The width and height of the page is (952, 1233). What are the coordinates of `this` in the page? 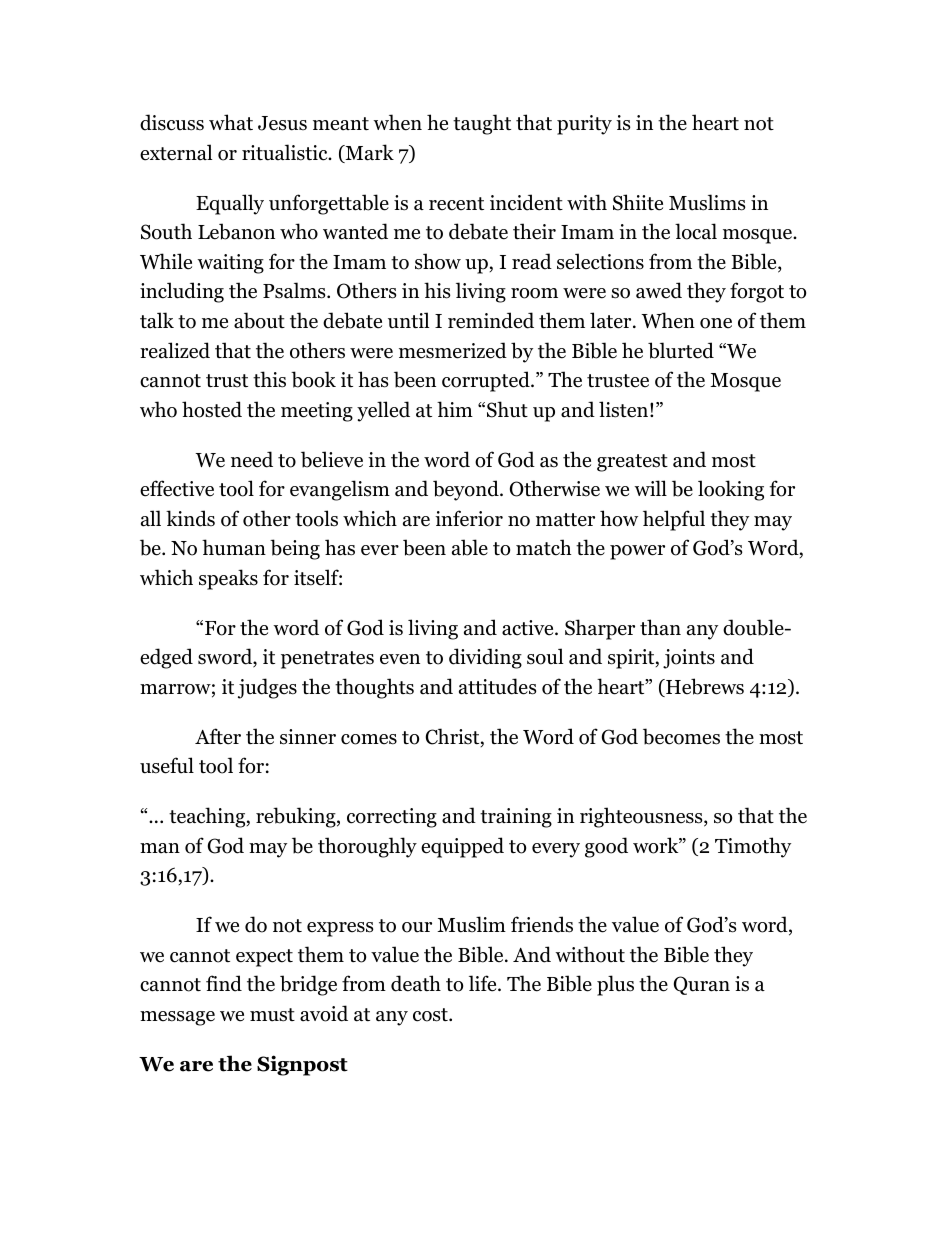 It's located at (269, 379).
